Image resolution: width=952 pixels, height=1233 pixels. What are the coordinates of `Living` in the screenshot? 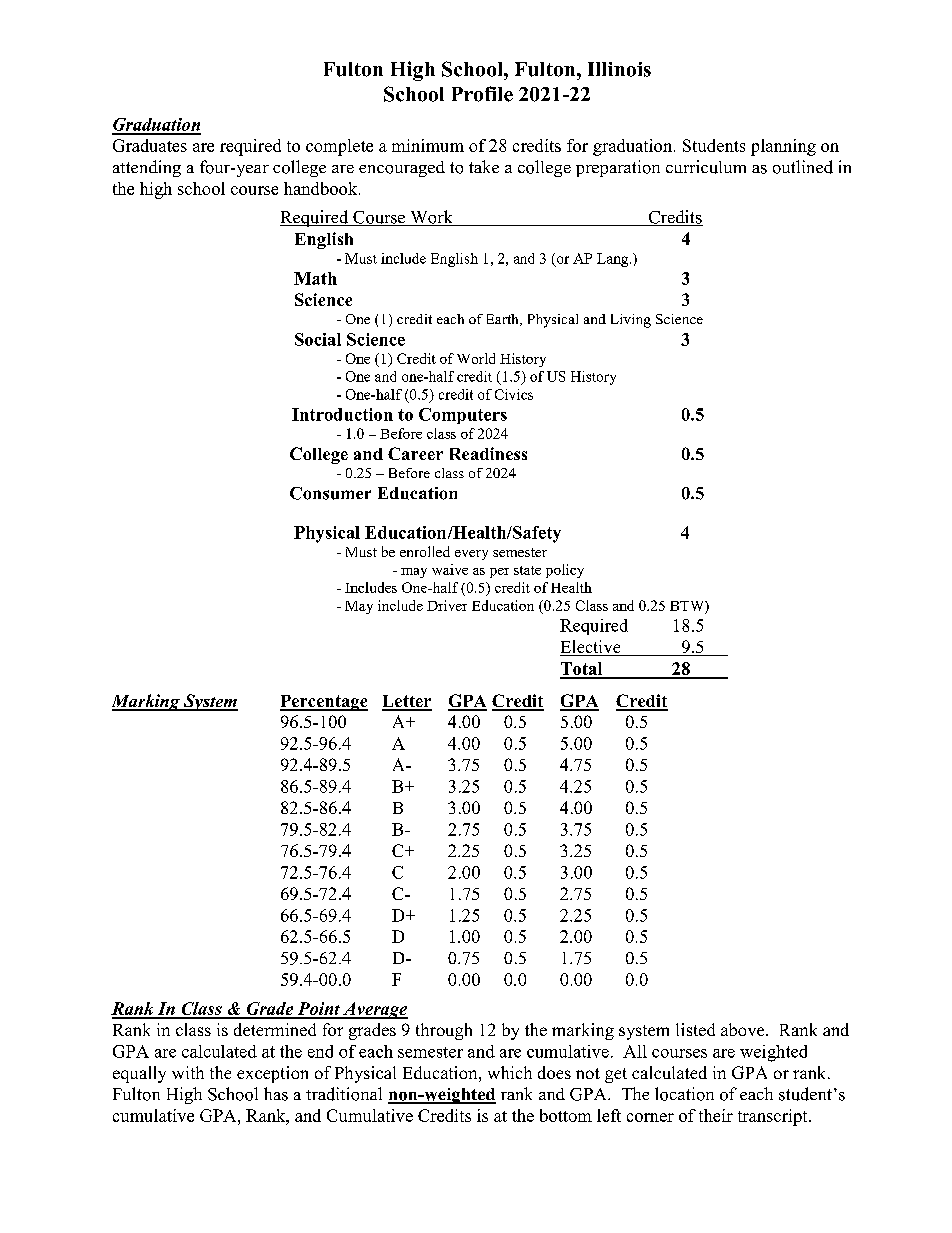 It's located at (631, 321).
